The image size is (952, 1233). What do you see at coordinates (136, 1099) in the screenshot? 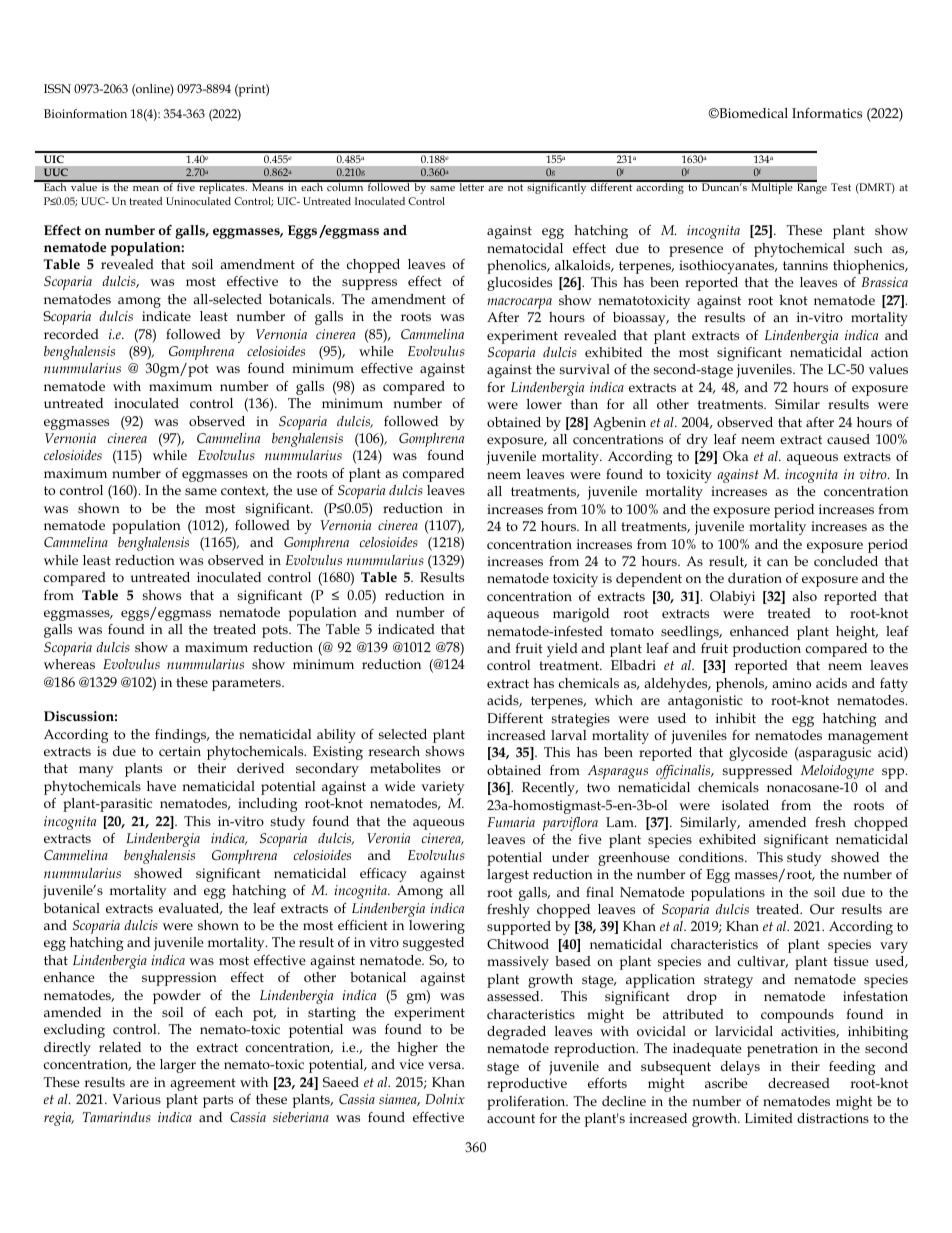
I see `Various` at bounding box center [136, 1099].
